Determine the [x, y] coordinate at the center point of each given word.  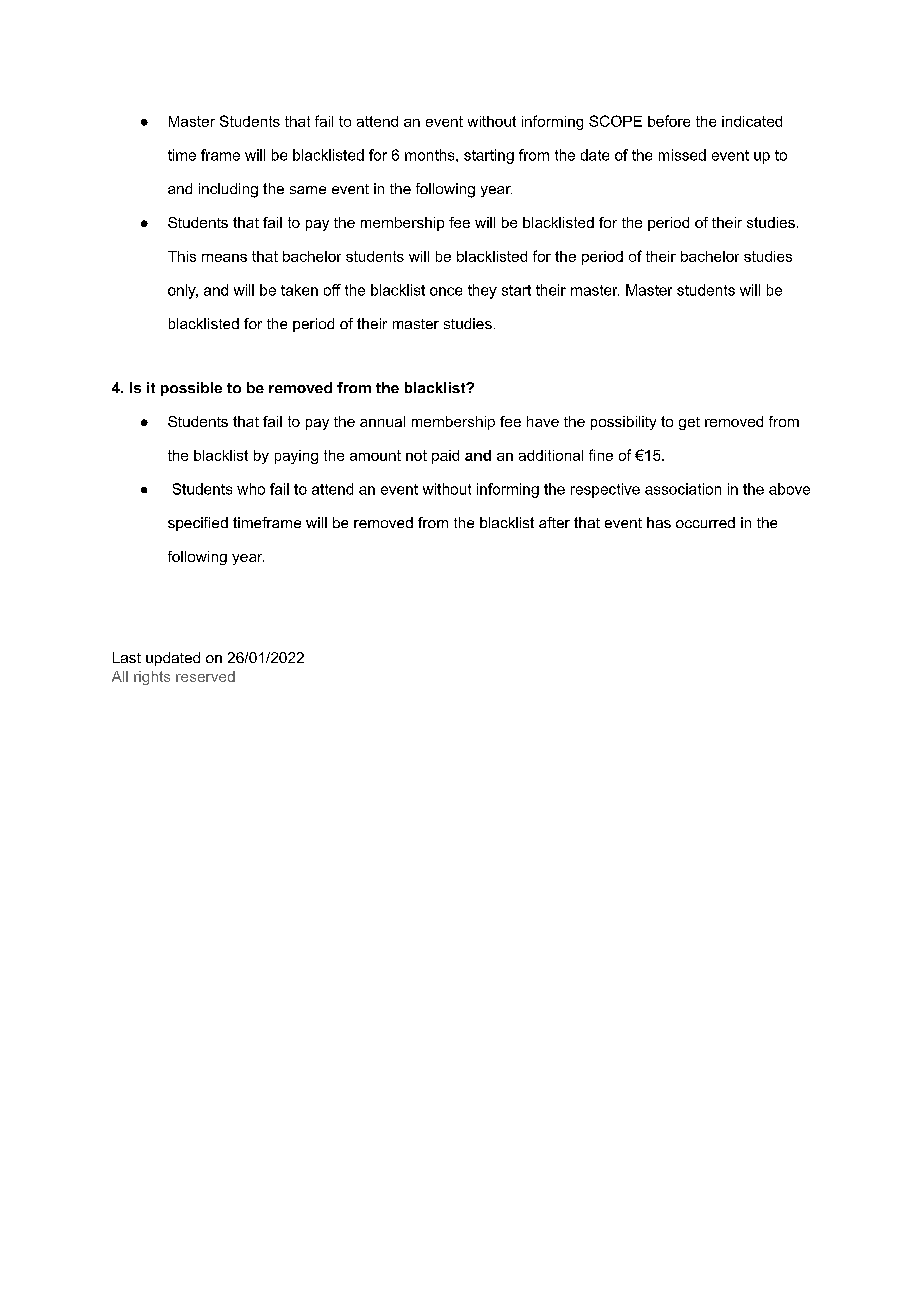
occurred [705, 522]
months [431, 155]
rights [152, 678]
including [228, 190]
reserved [205, 676]
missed [682, 155]
